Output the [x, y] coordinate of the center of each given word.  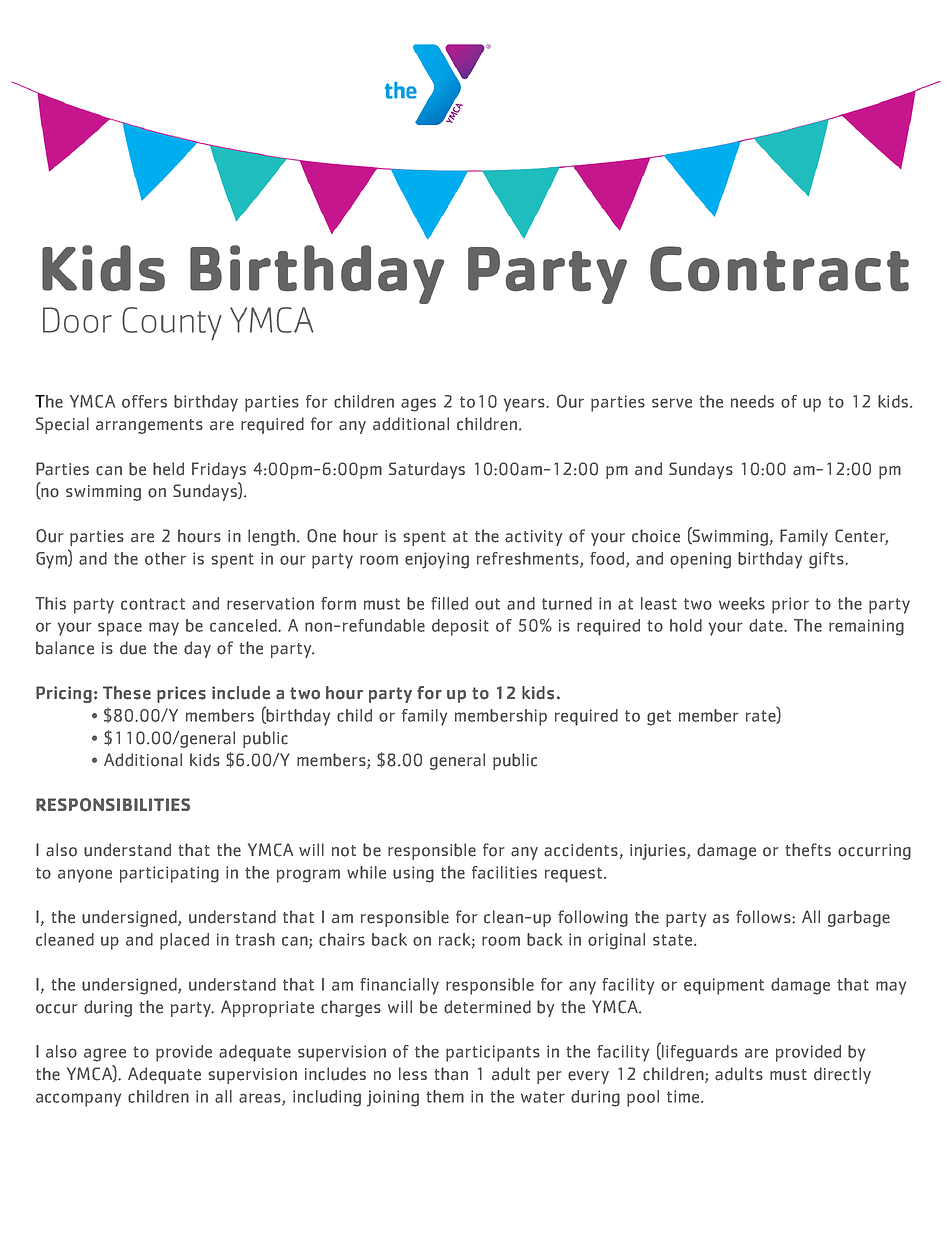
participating [169, 874]
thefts [808, 850]
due [133, 648]
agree [105, 1055]
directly [842, 1075]
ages [418, 405]
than [451, 1074]
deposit [460, 627]
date [767, 625]
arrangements [149, 426]
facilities [504, 872]
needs [752, 401]
